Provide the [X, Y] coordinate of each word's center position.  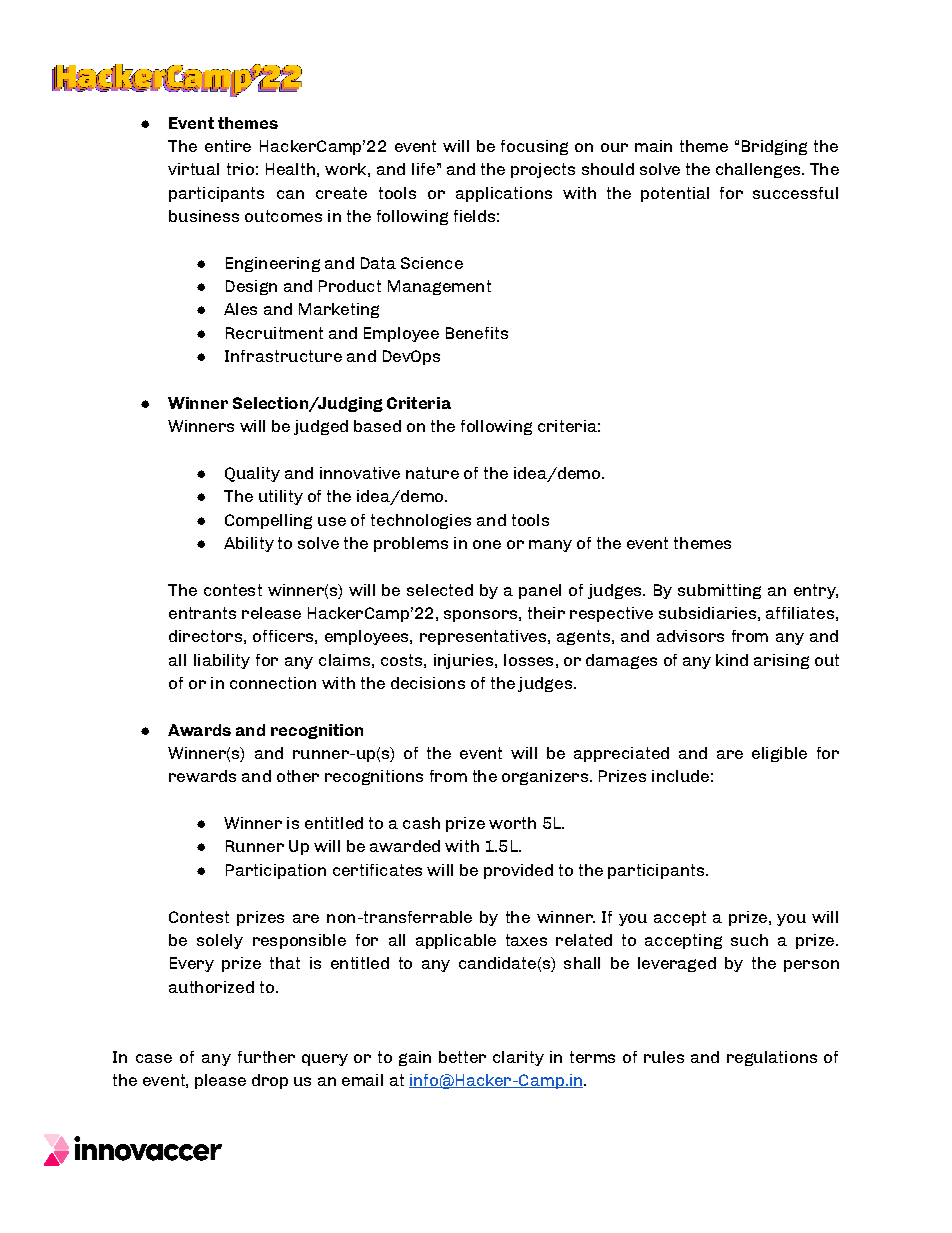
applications [504, 194]
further [266, 1057]
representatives [484, 637]
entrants [202, 613]
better [462, 1057]
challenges [759, 170]
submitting [719, 591]
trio [240, 169]
